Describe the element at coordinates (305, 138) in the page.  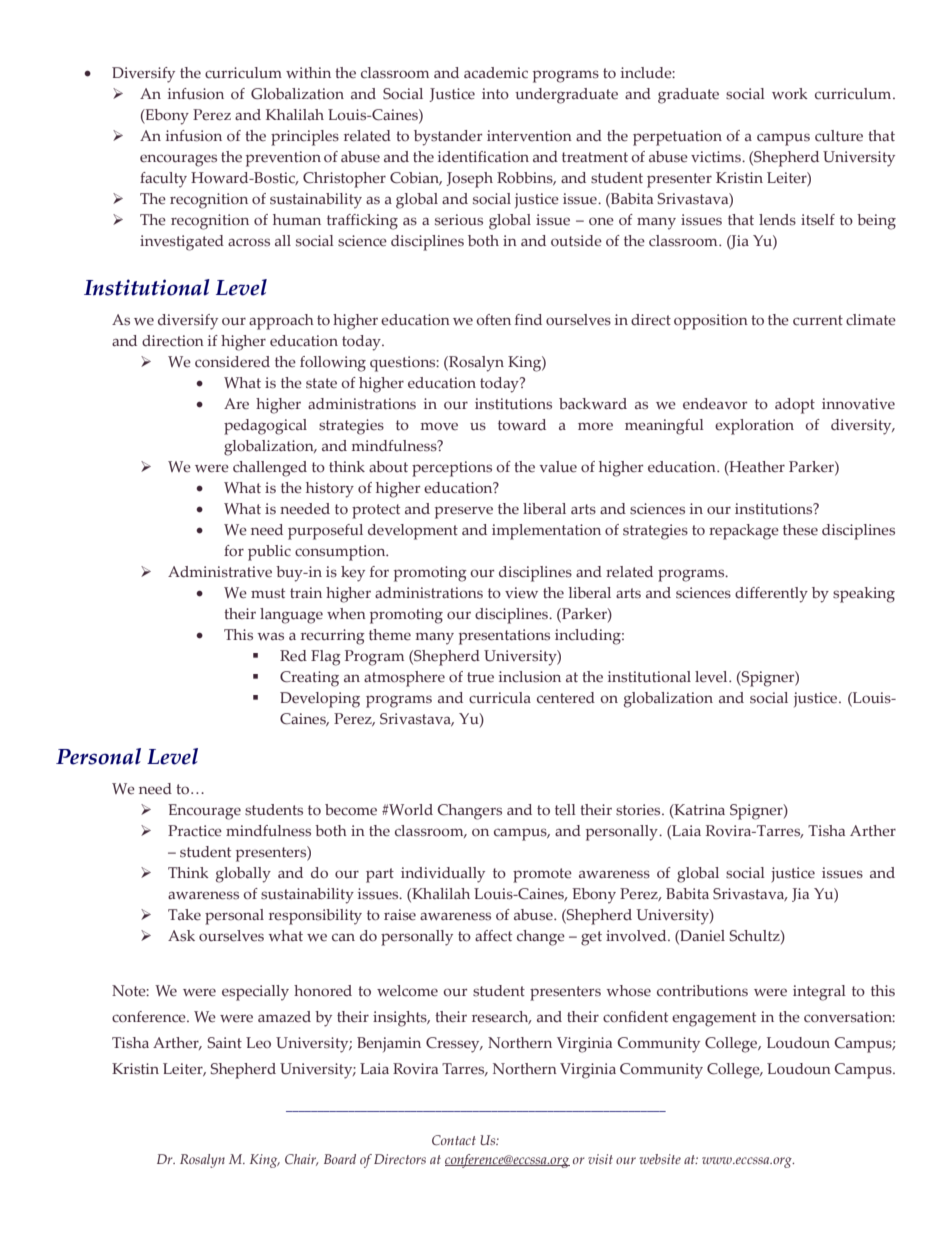
I see `principles` at that location.
